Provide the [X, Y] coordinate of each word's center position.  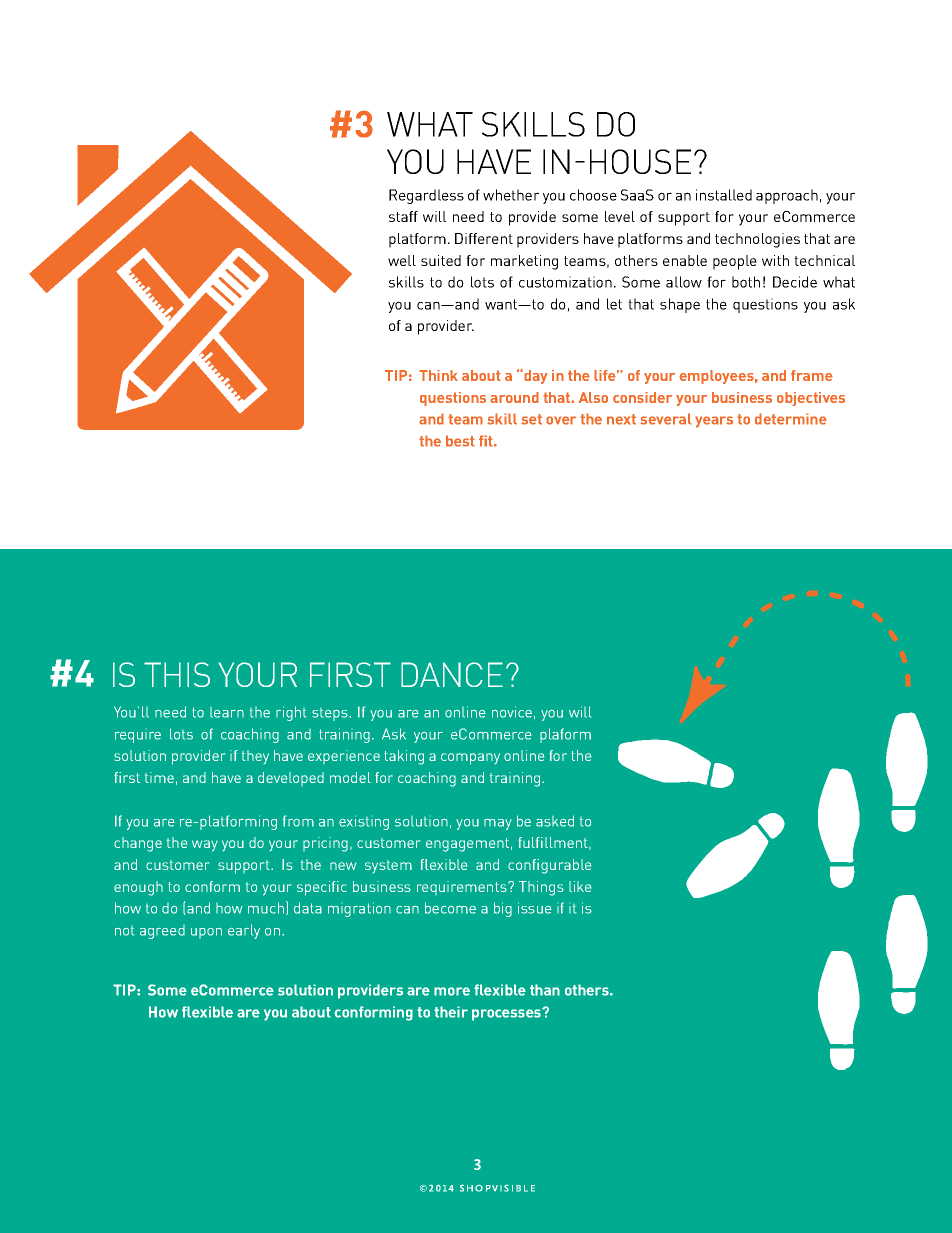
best [460, 441]
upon [206, 933]
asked [555, 821]
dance [452, 674]
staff [403, 216]
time [159, 777]
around [514, 397]
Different [484, 238]
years [714, 422]
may [498, 824]
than [545, 990]
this [177, 674]
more [452, 991]
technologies [757, 240]
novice [512, 712]
